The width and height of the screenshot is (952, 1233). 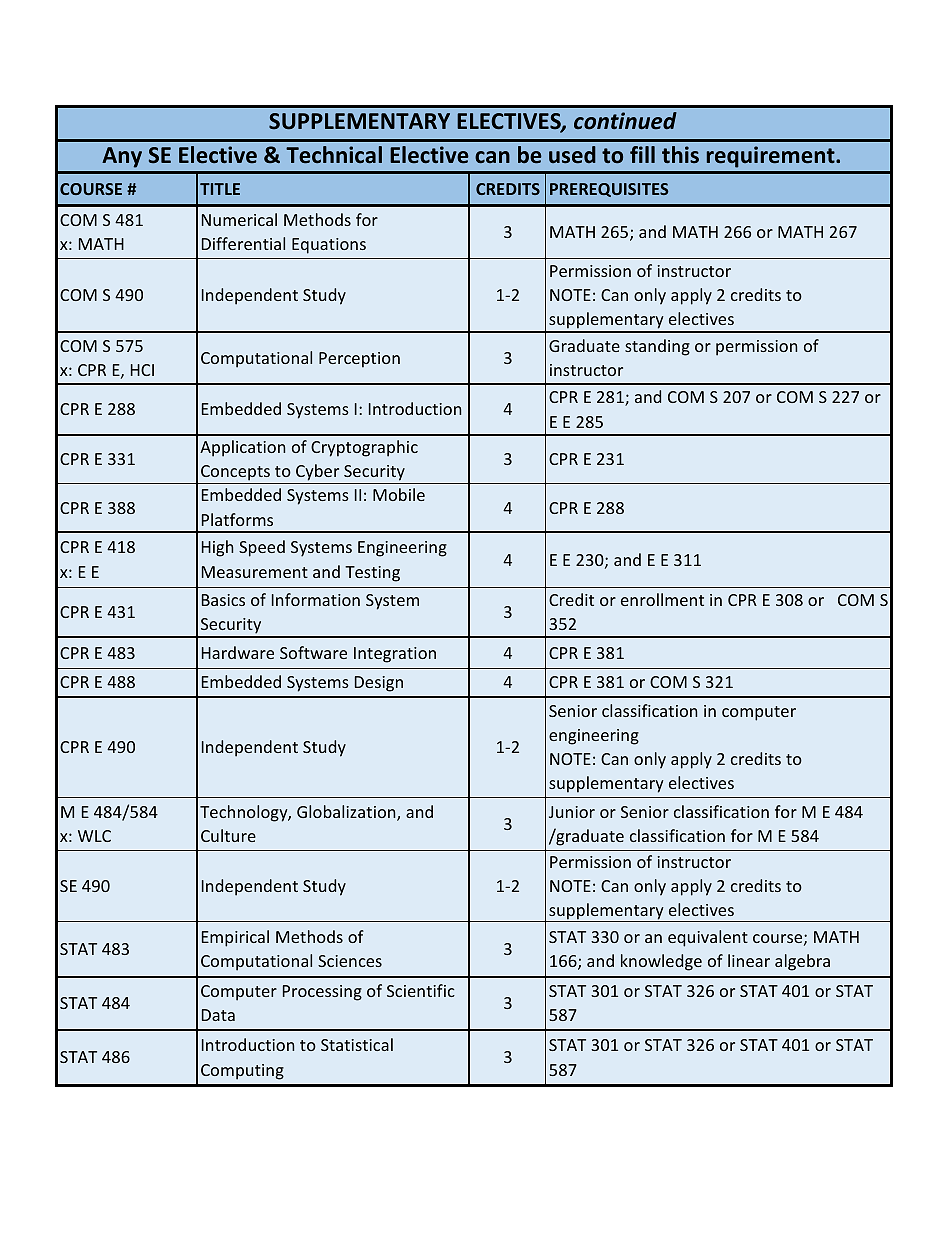 What do you see at coordinates (572, 812) in the screenshot?
I see `Junior` at bounding box center [572, 812].
